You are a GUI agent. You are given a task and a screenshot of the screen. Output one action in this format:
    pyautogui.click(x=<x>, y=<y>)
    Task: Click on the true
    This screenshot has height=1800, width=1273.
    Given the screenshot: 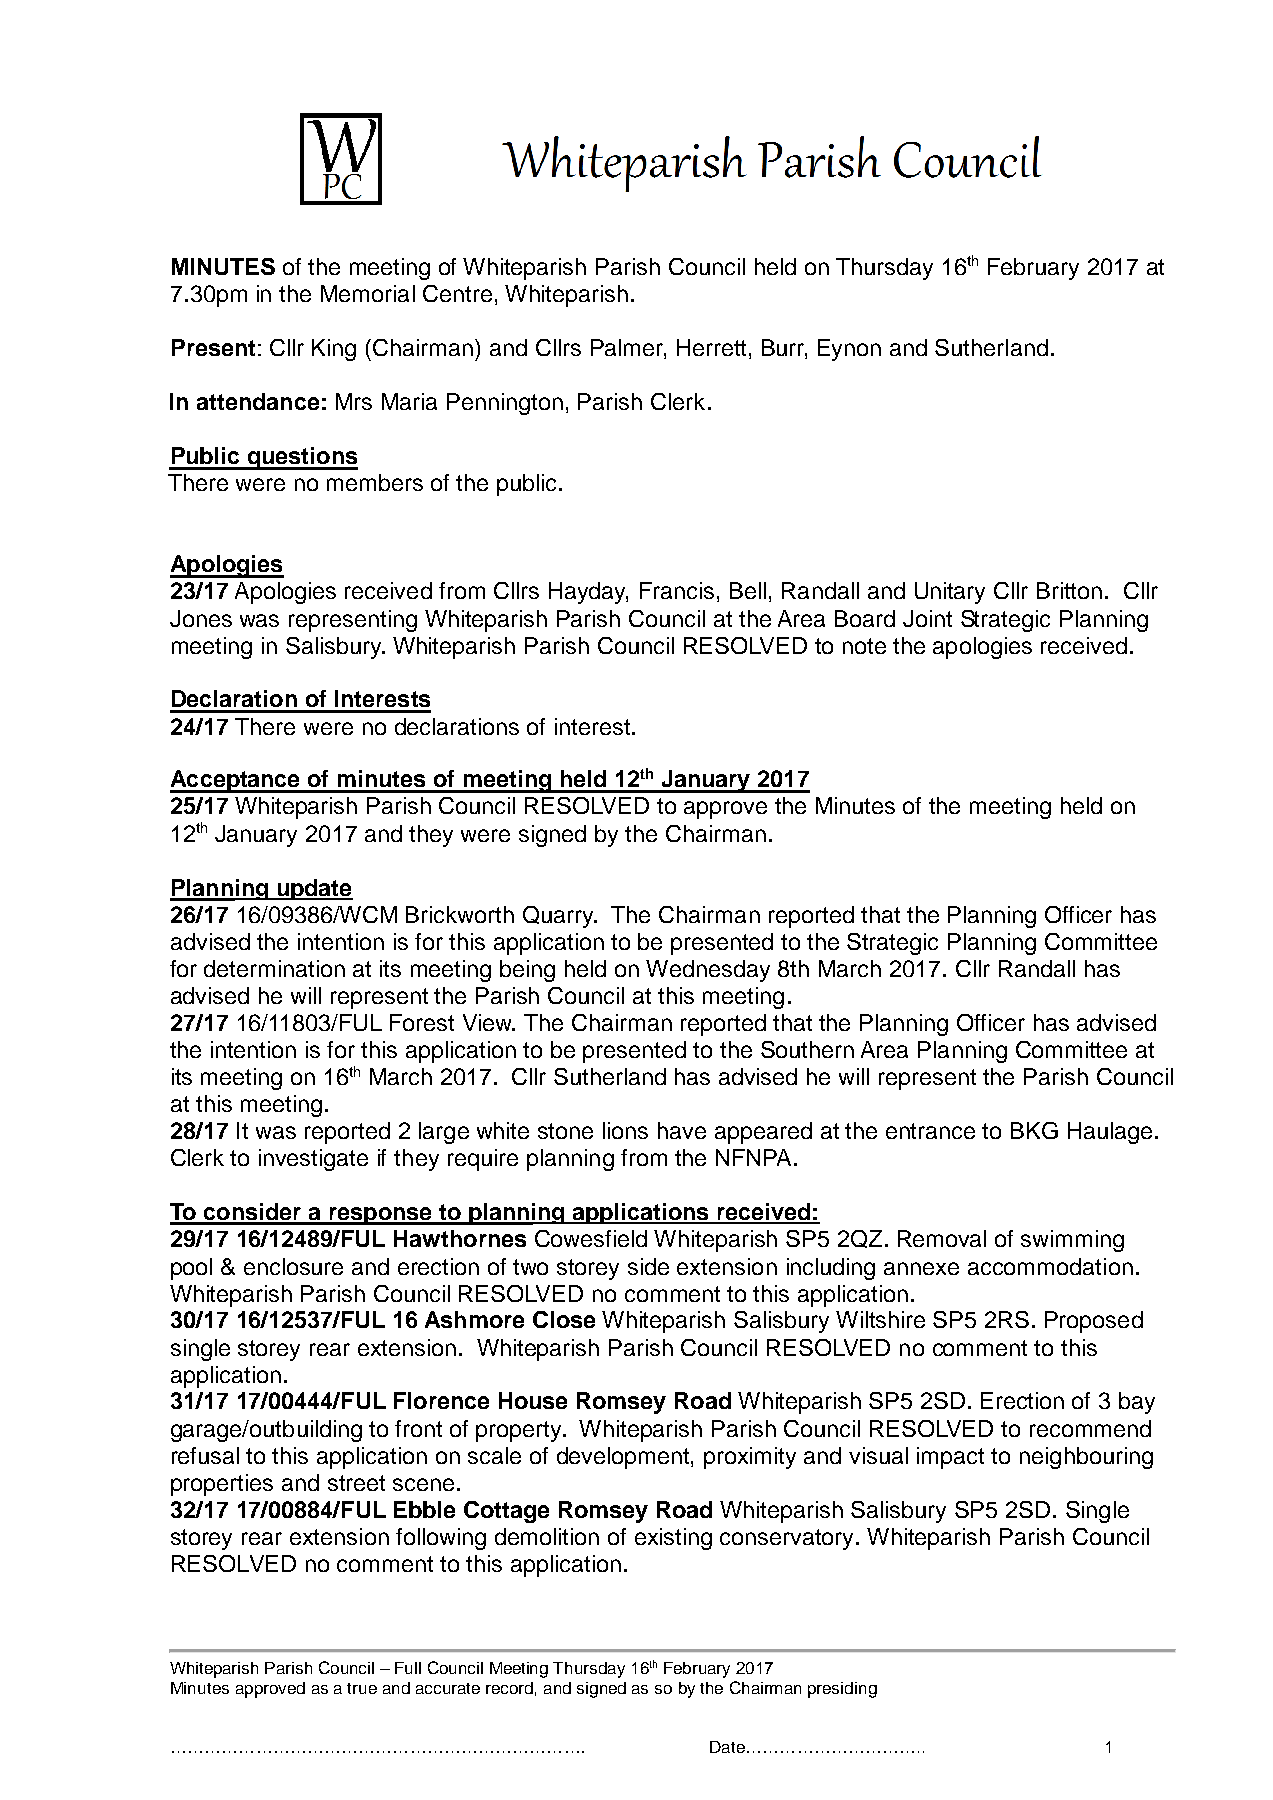 What is the action you would take?
    pyautogui.click(x=362, y=1688)
